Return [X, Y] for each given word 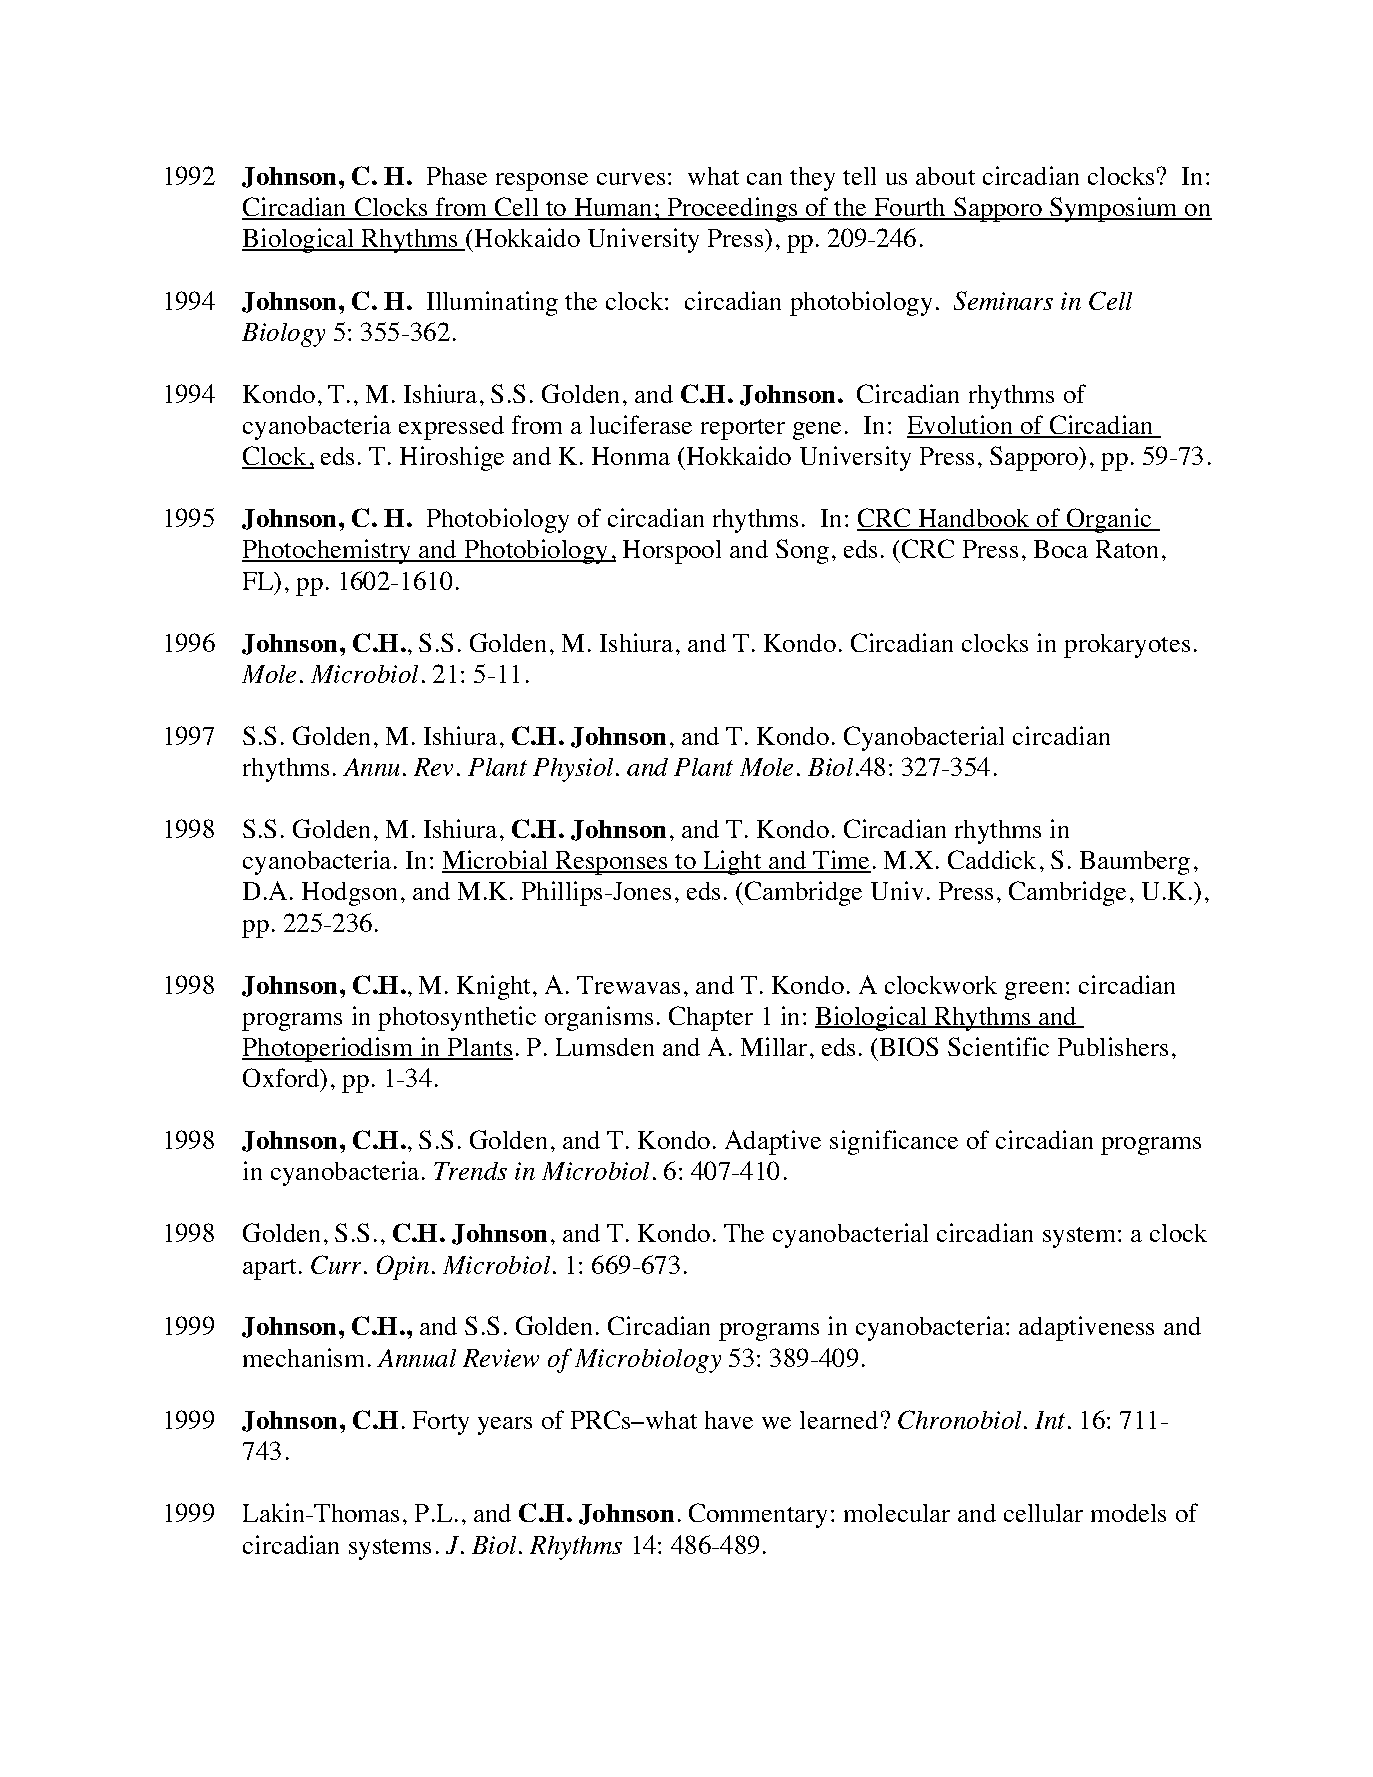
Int [1050, 1420]
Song [802, 551]
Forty [441, 1423]
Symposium [1114, 209]
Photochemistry [327, 551]
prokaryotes [1127, 646]
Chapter [711, 1018]
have [729, 1420]
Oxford [282, 1077]
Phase [457, 176]
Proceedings [732, 209]
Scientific [998, 1046]
